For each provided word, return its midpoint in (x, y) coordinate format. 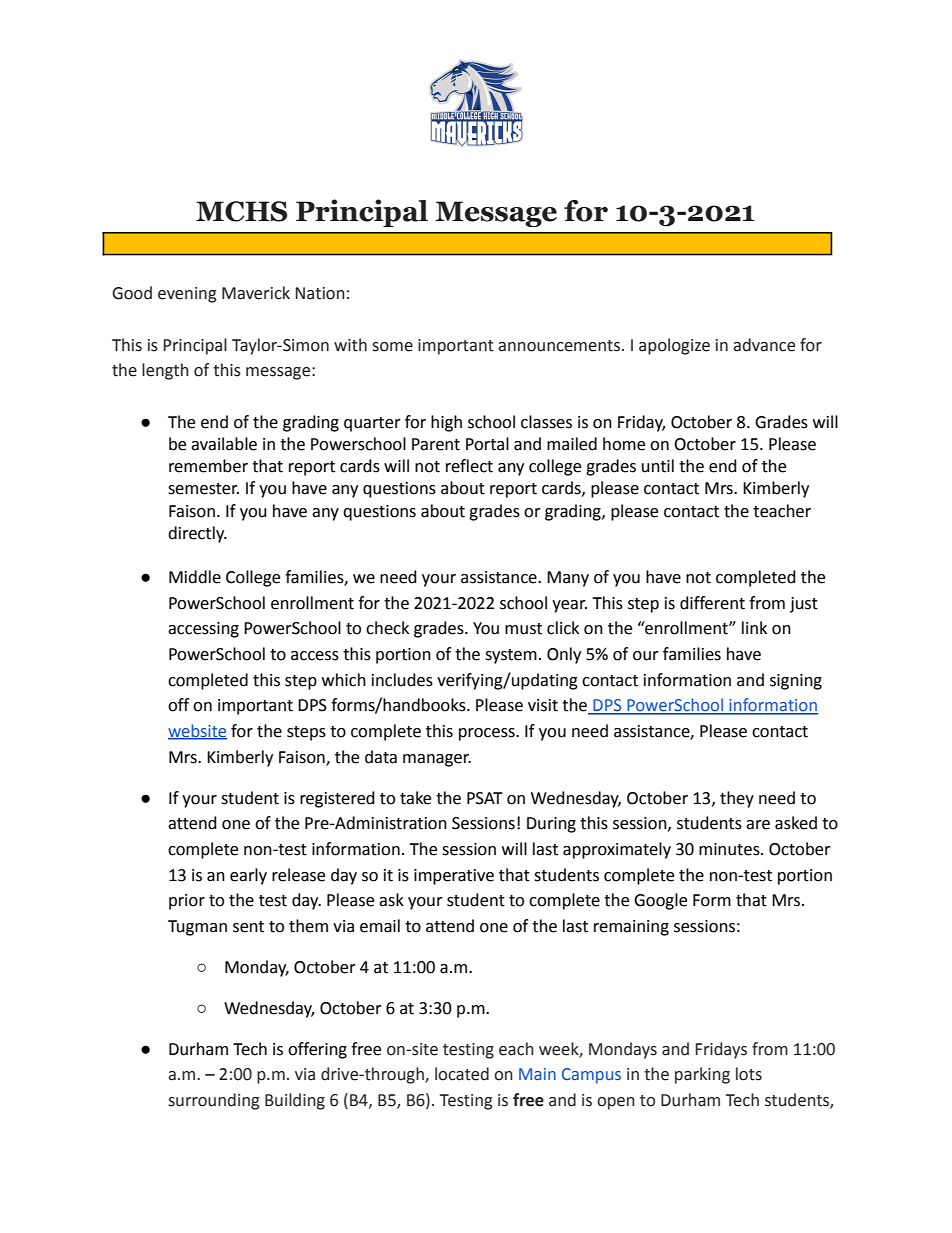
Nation (320, 293)
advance (764, 345)
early (248, 876)
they (737, 799)
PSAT (485, 798)
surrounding (214, 1101)
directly (197, 534)
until (658, 466)
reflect (469, 466)
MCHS (242, 211)
